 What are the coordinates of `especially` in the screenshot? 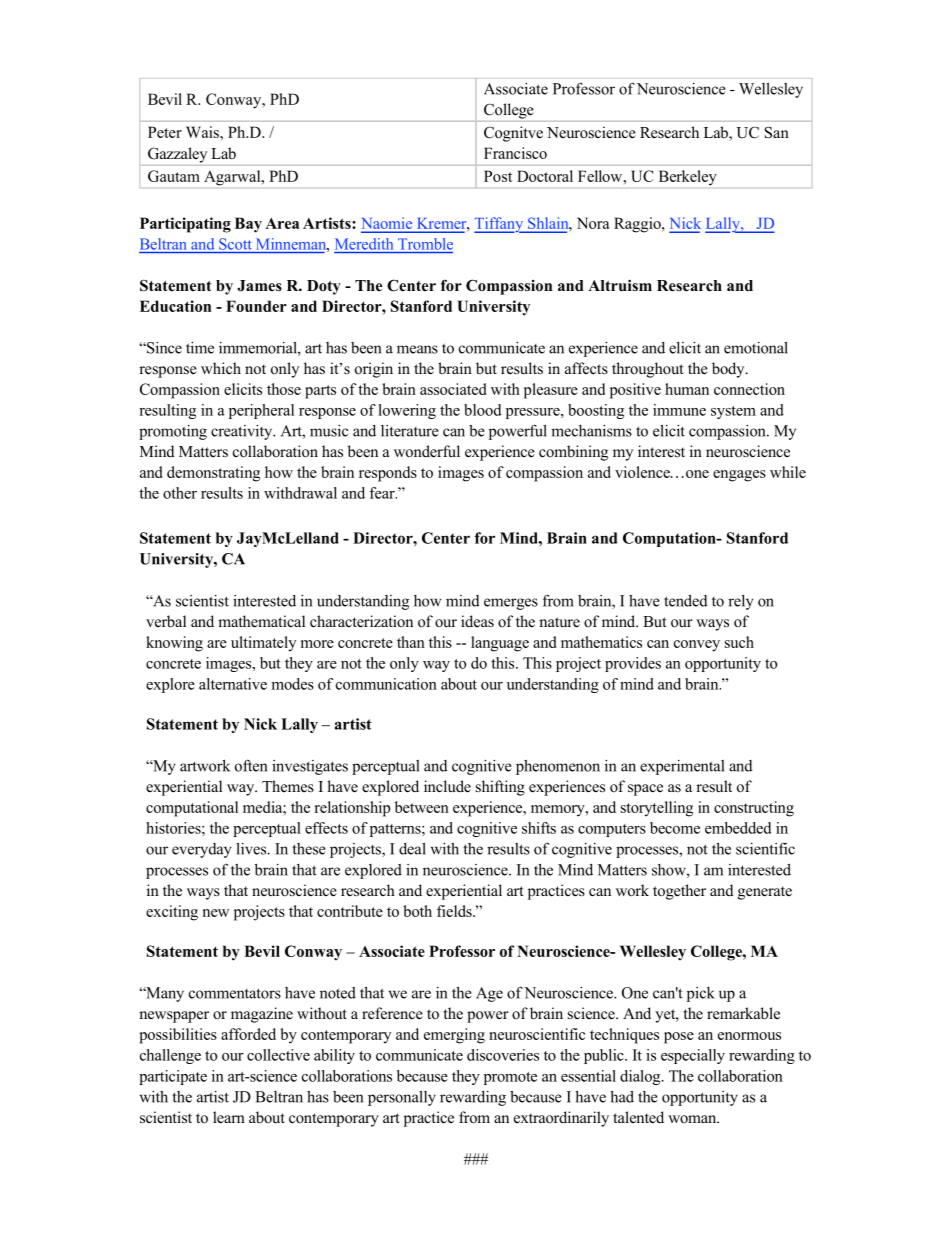 It's located at (693, 1056).
